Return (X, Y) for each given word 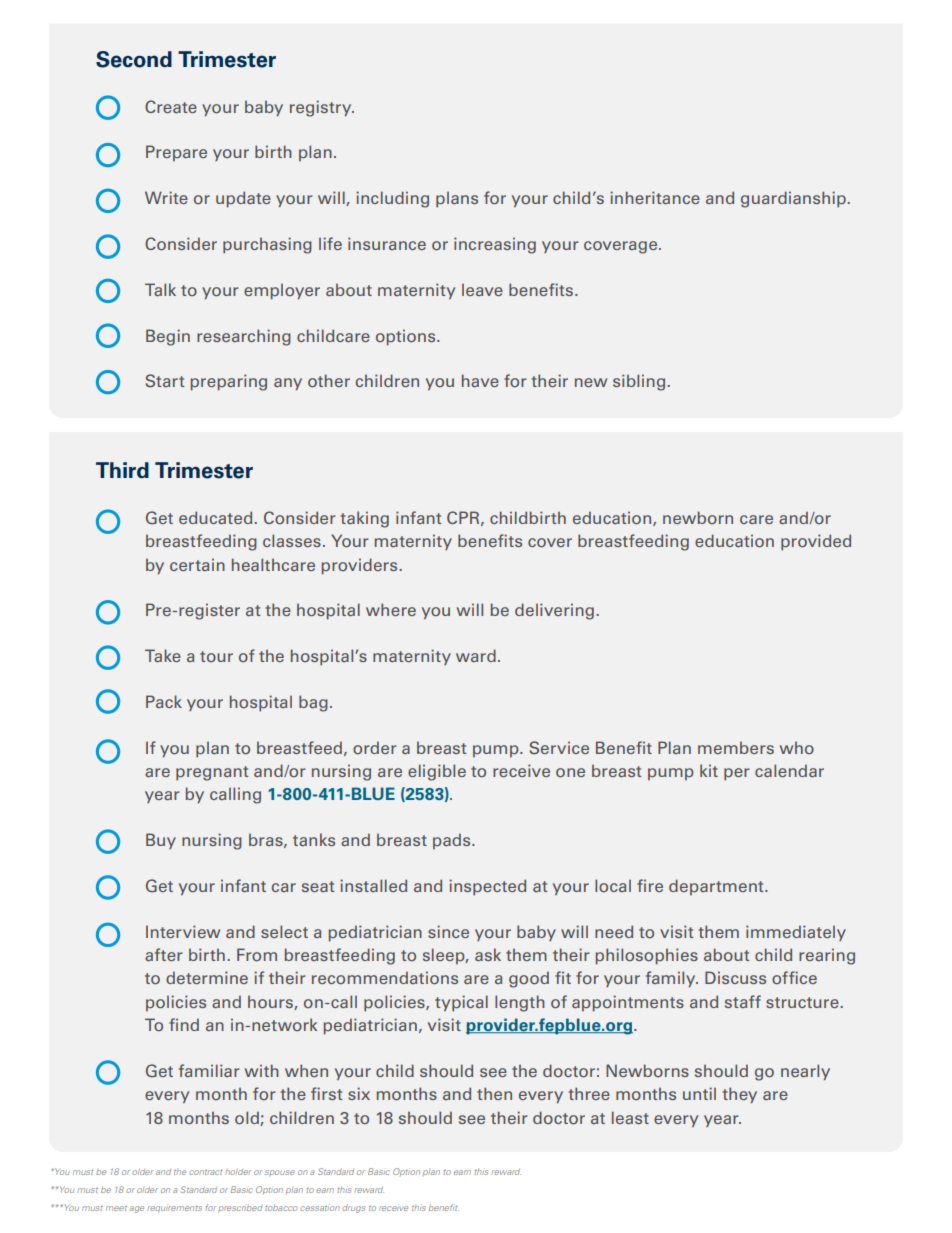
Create (171, 106)
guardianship (794, 199)
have (480, 380)
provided (816, 542)
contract (206, 1172)
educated (217, 517)
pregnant (212, 773)
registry (322, 108)
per (737, 774)
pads (453, 841)
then (494, 1093)
